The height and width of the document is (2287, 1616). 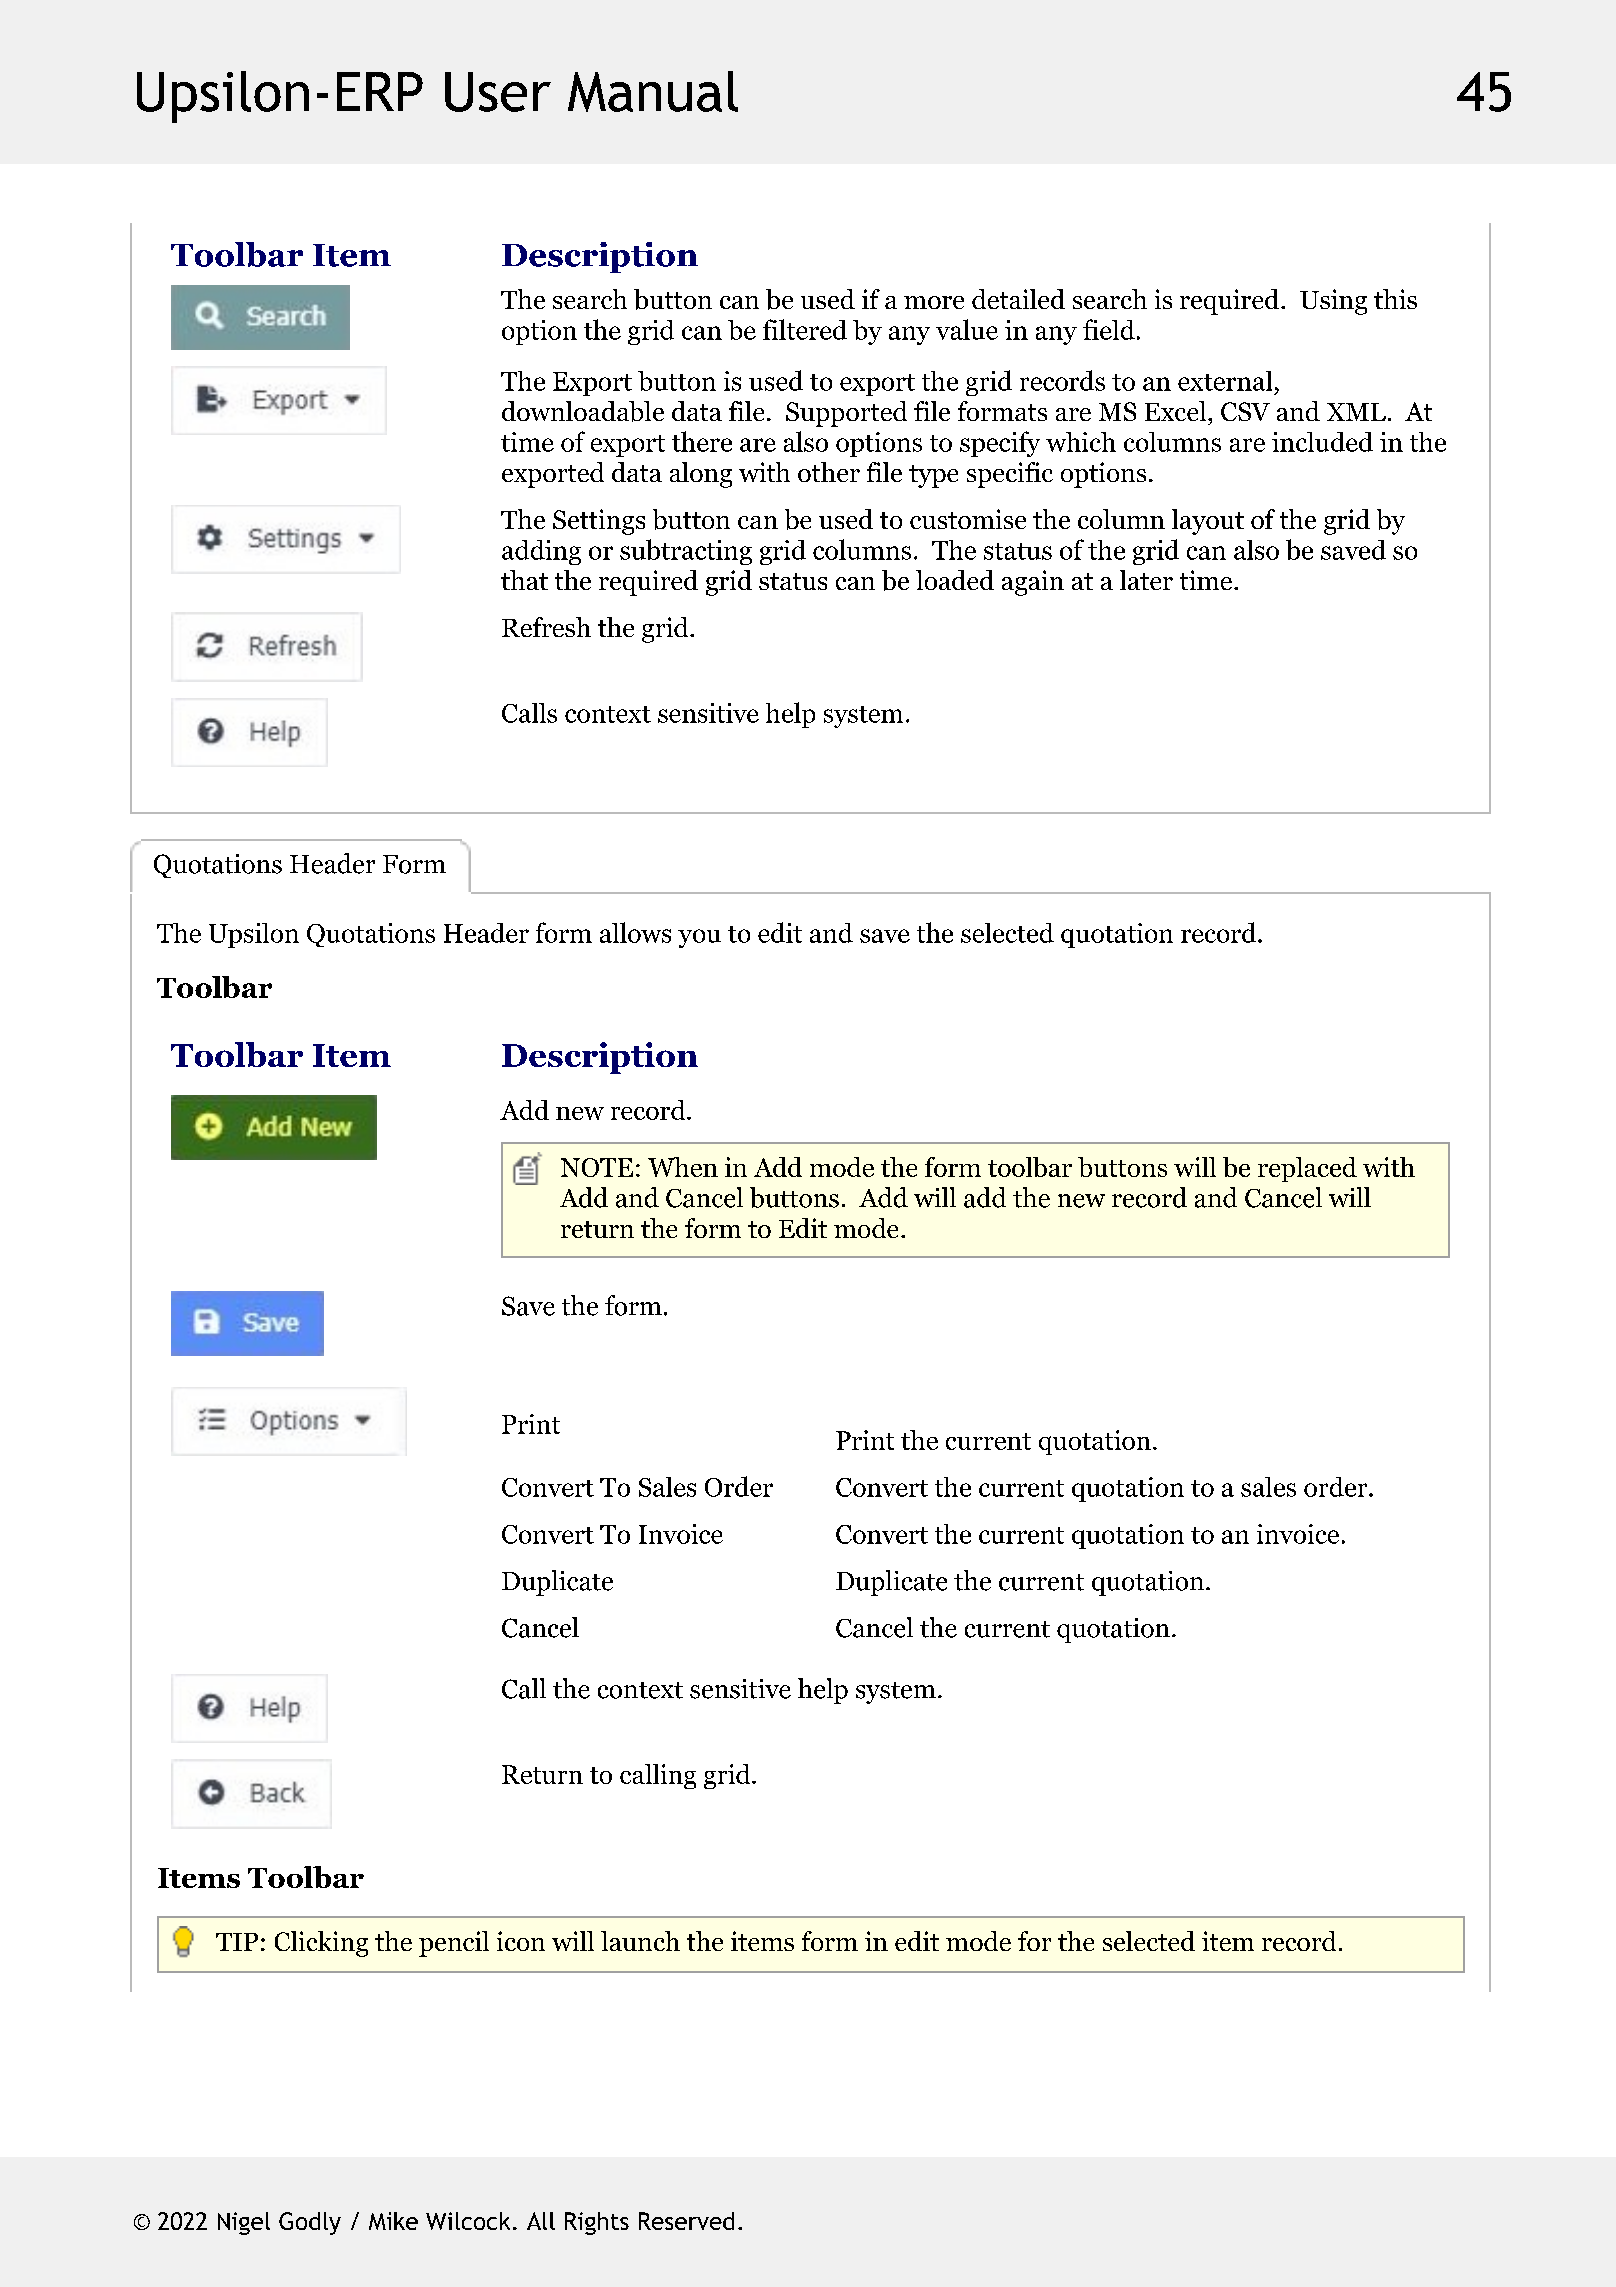 What do you see at coordinates (1146, 580) in the document?
I see `later` at bounding box center [1146, 580].
